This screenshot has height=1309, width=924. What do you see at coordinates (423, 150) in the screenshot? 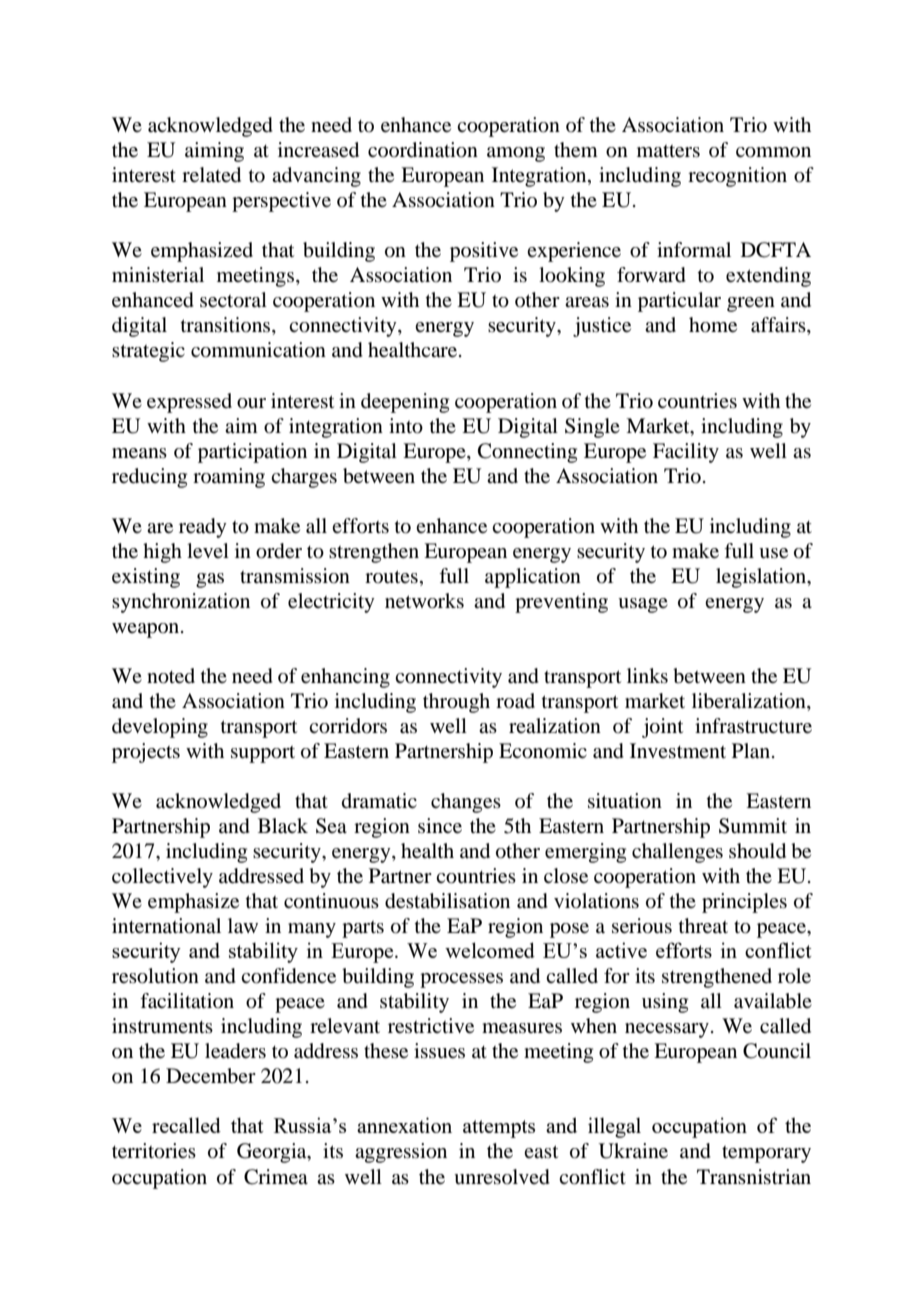
I see `coordination` at bounding box center [423, 150].
